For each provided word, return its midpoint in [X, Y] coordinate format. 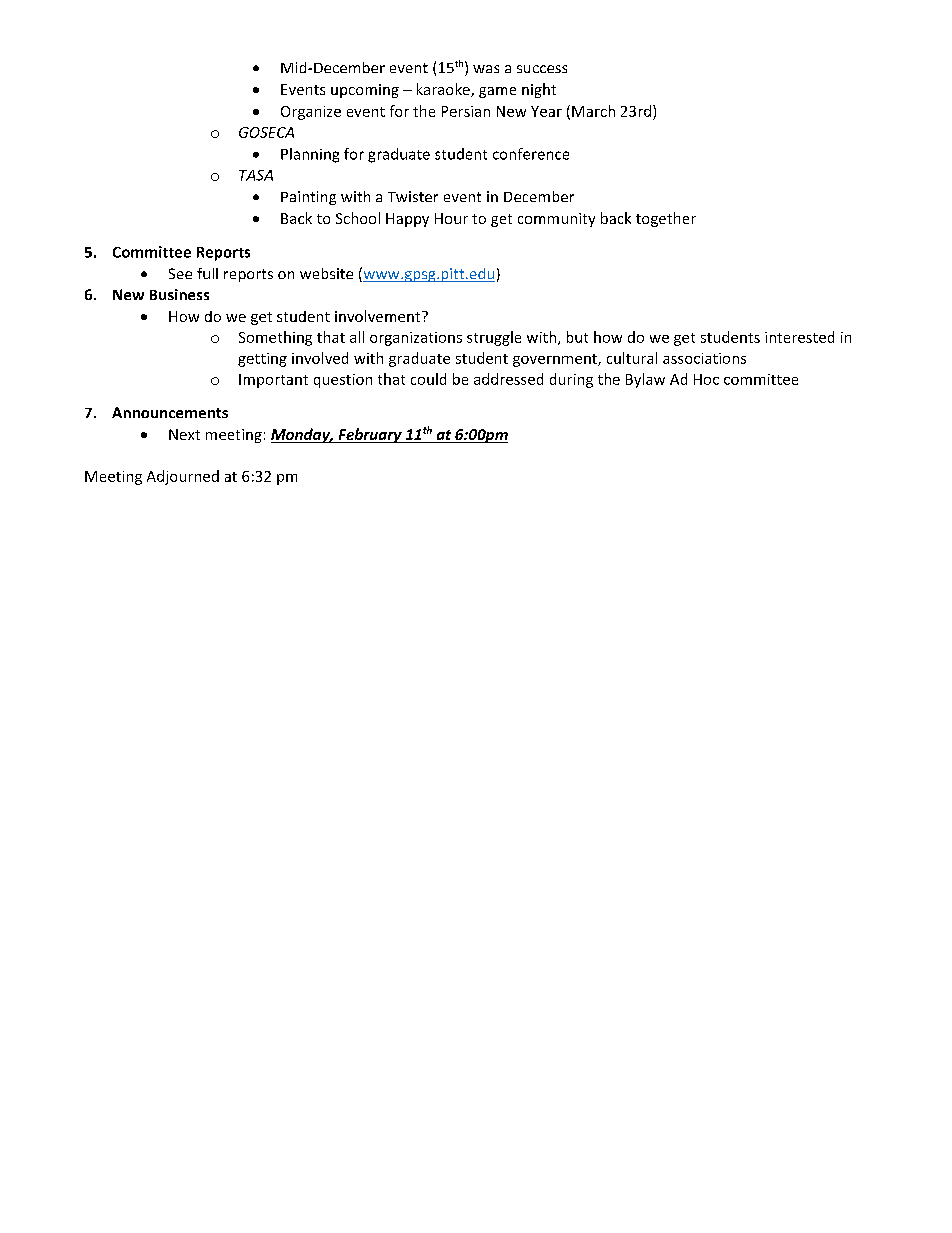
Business [179, 294]
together [666, 219]
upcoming [365, 91]
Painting [308, 198]
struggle [494, 338]
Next [184, 434]
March [593, 111]
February [370, 435]
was [486, 69]
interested [799, 337]
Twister [413, 196]
